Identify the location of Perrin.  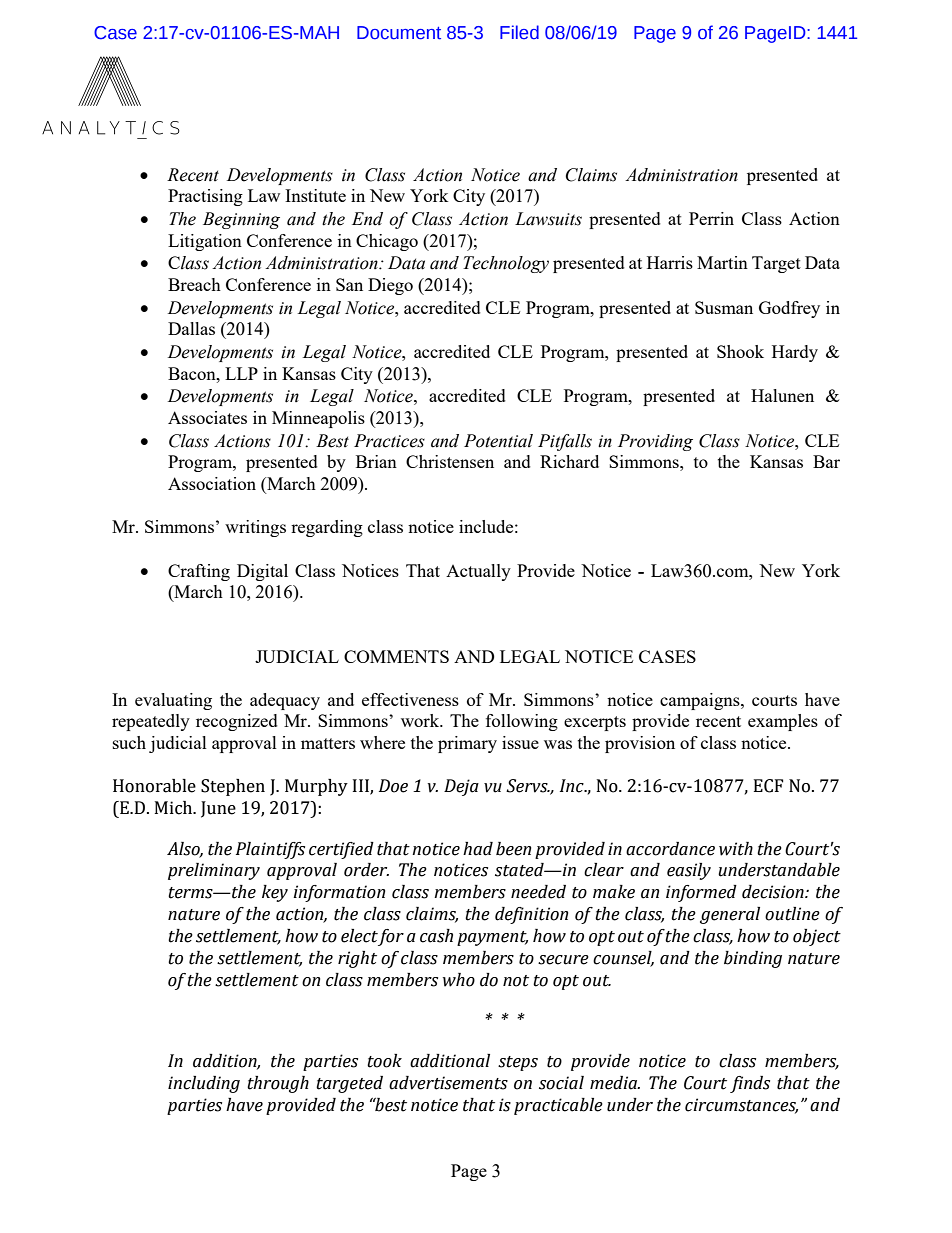
(711, 218).
